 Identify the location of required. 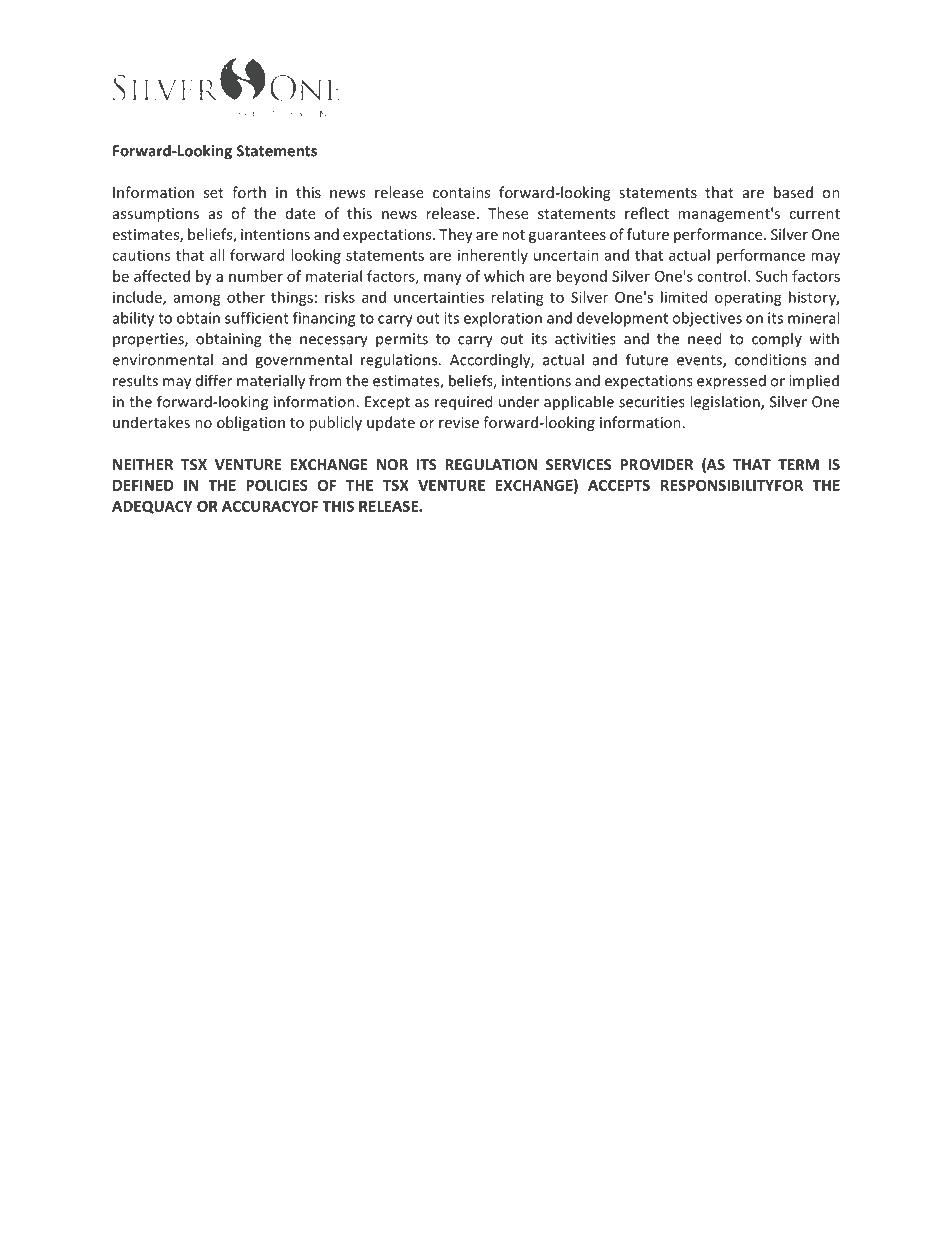
(463, 403).
